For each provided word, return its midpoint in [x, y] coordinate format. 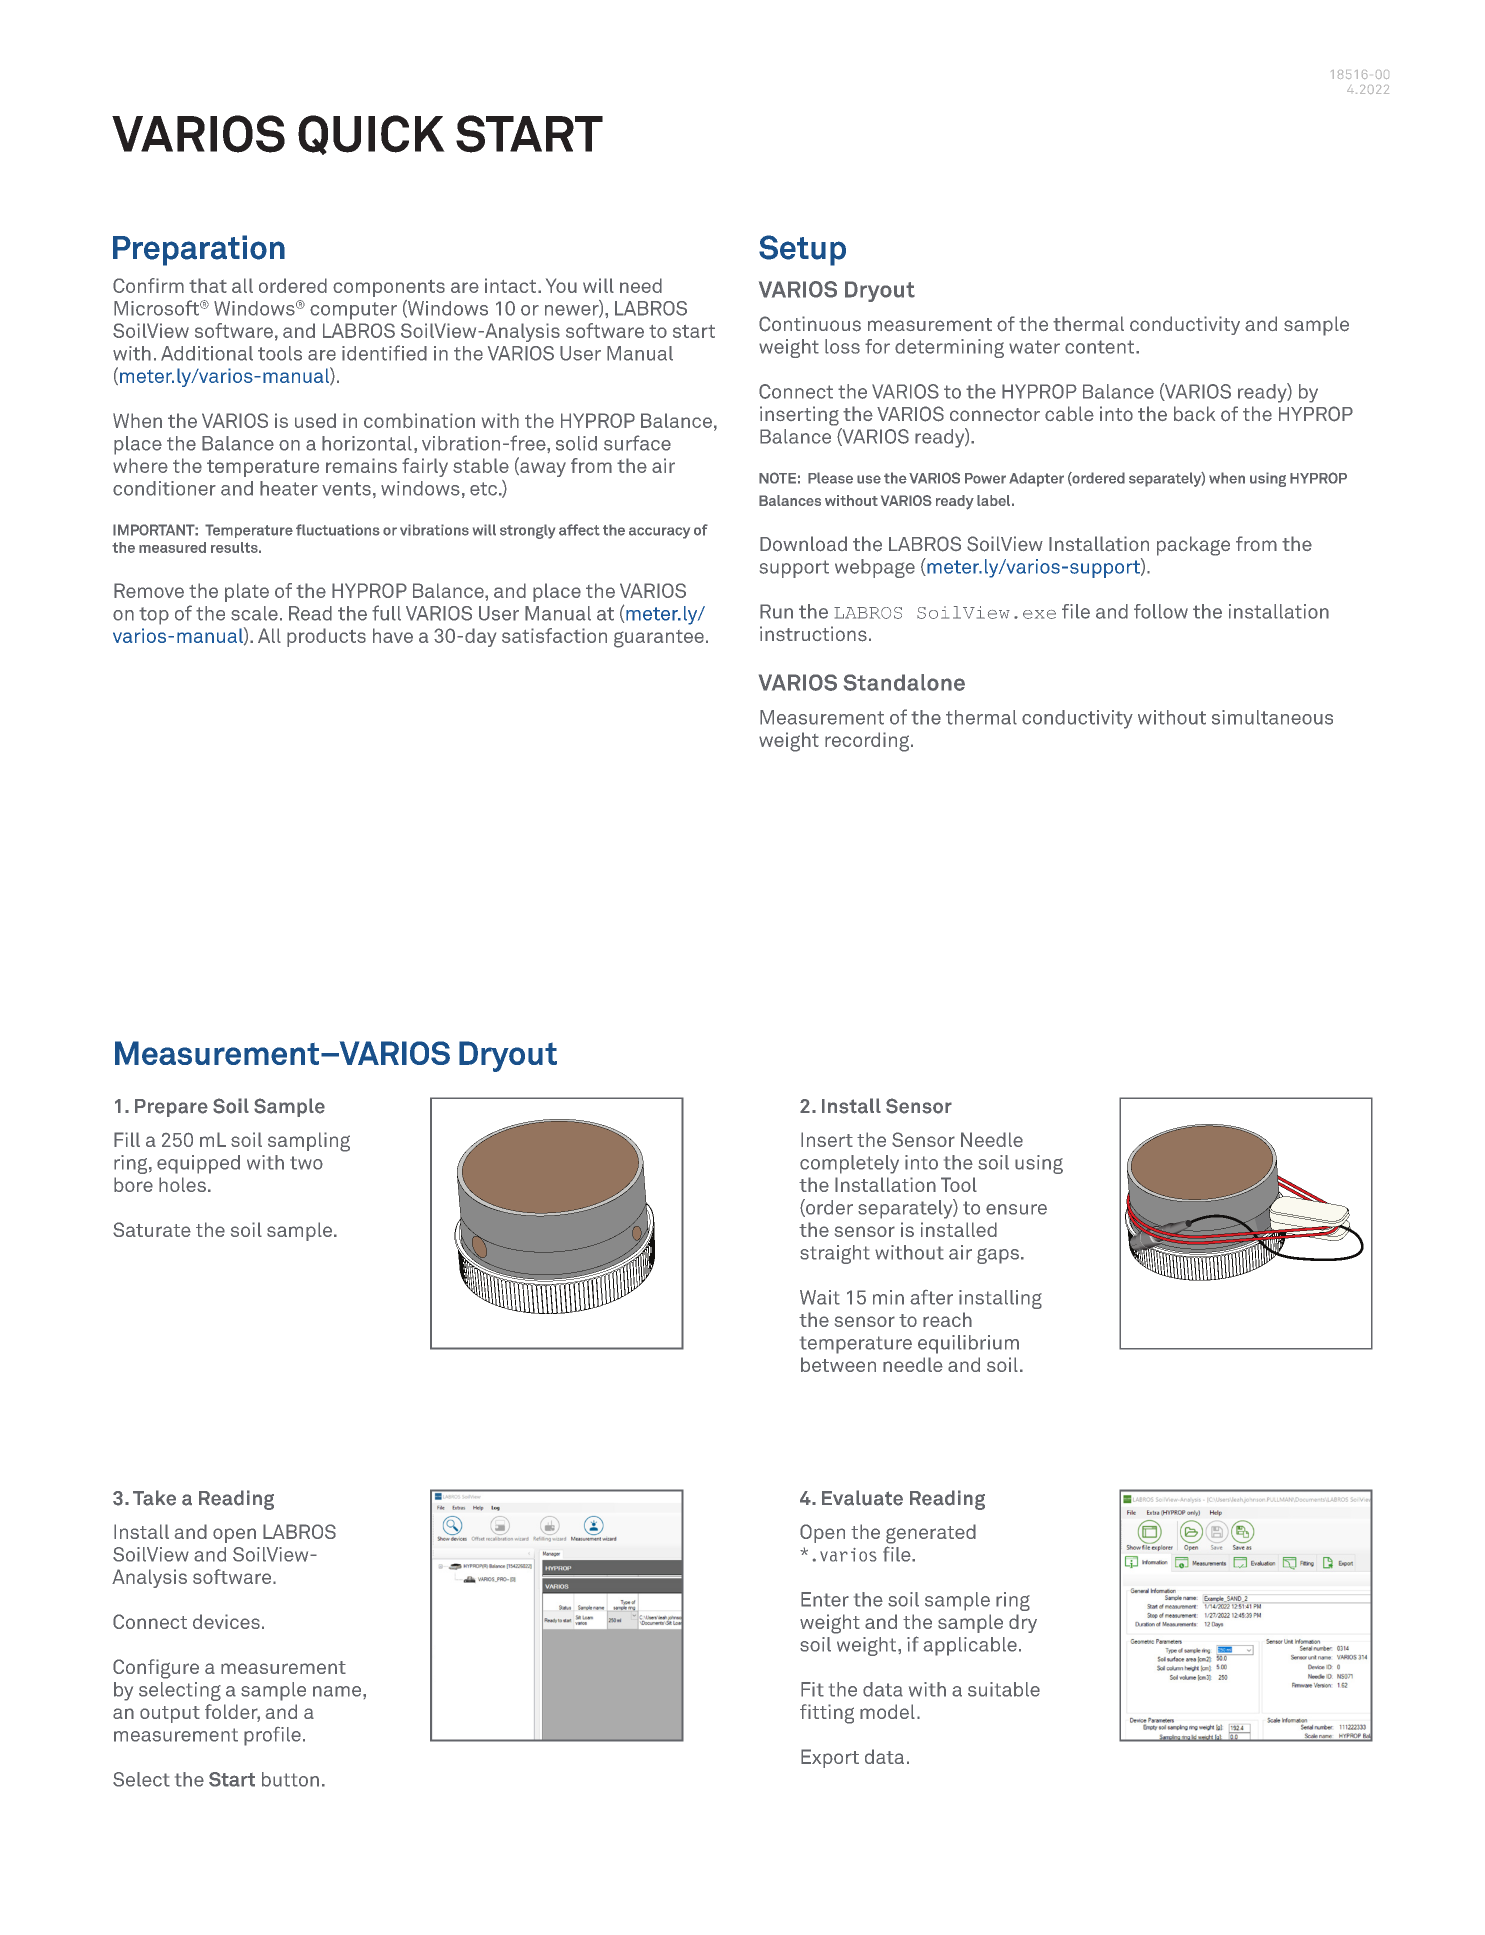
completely [849, 1164]
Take [154, 1498]
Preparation [199, 250]
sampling [309, 1142]
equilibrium [968, 1344]
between [838, 1364]
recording [868, 742]
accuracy [659, 533]
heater [289, 488]
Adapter [1036, 479]
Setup [802, 250]
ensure [1016, 1209]
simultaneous [1272, 717]
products [326, 637]
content [1101, 347]
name [338, 1691]
